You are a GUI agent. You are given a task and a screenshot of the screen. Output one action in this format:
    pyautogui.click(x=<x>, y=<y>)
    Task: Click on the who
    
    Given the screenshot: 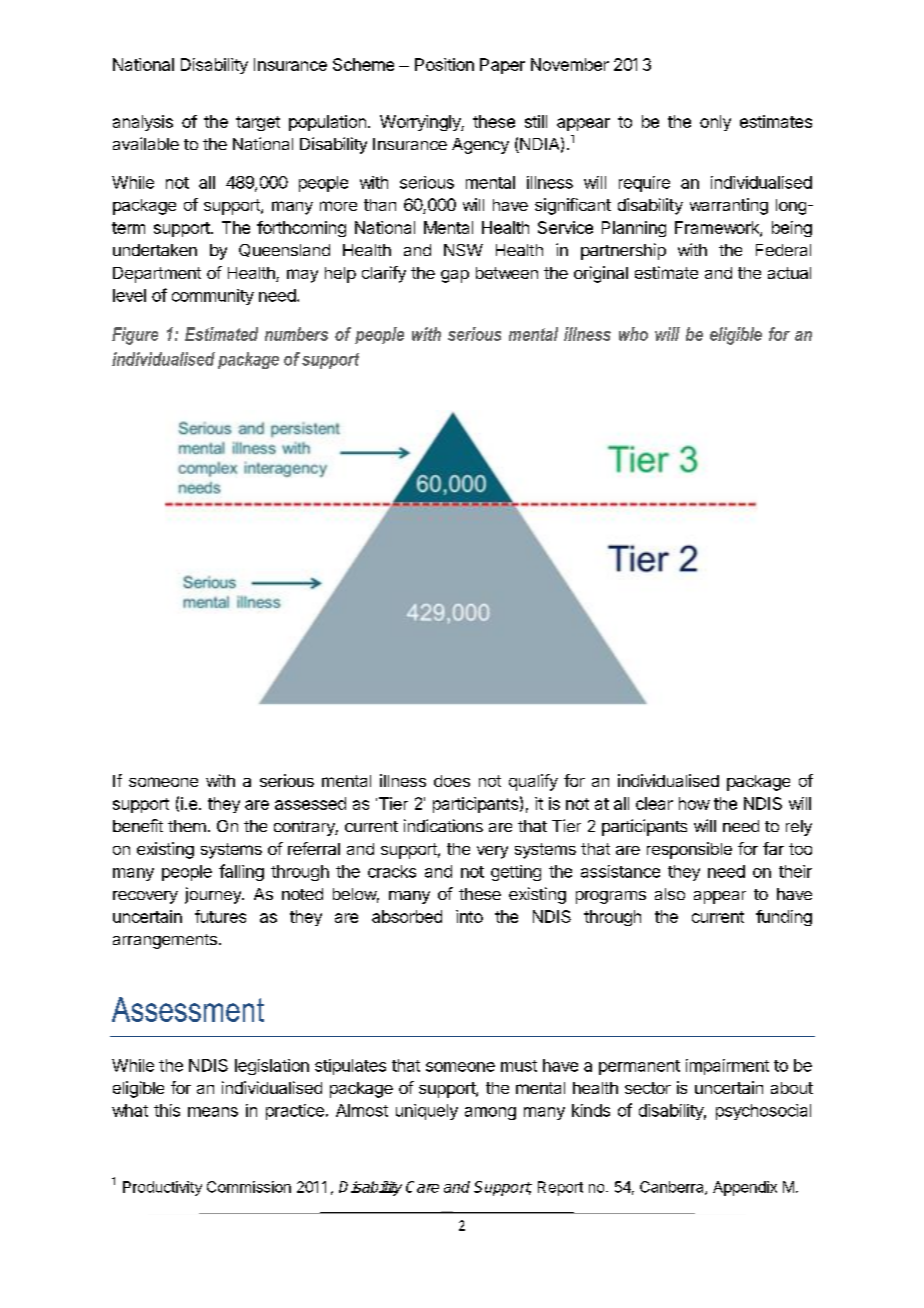 What is the action you would take?
    pyautogui.click(x=633, y=334)
